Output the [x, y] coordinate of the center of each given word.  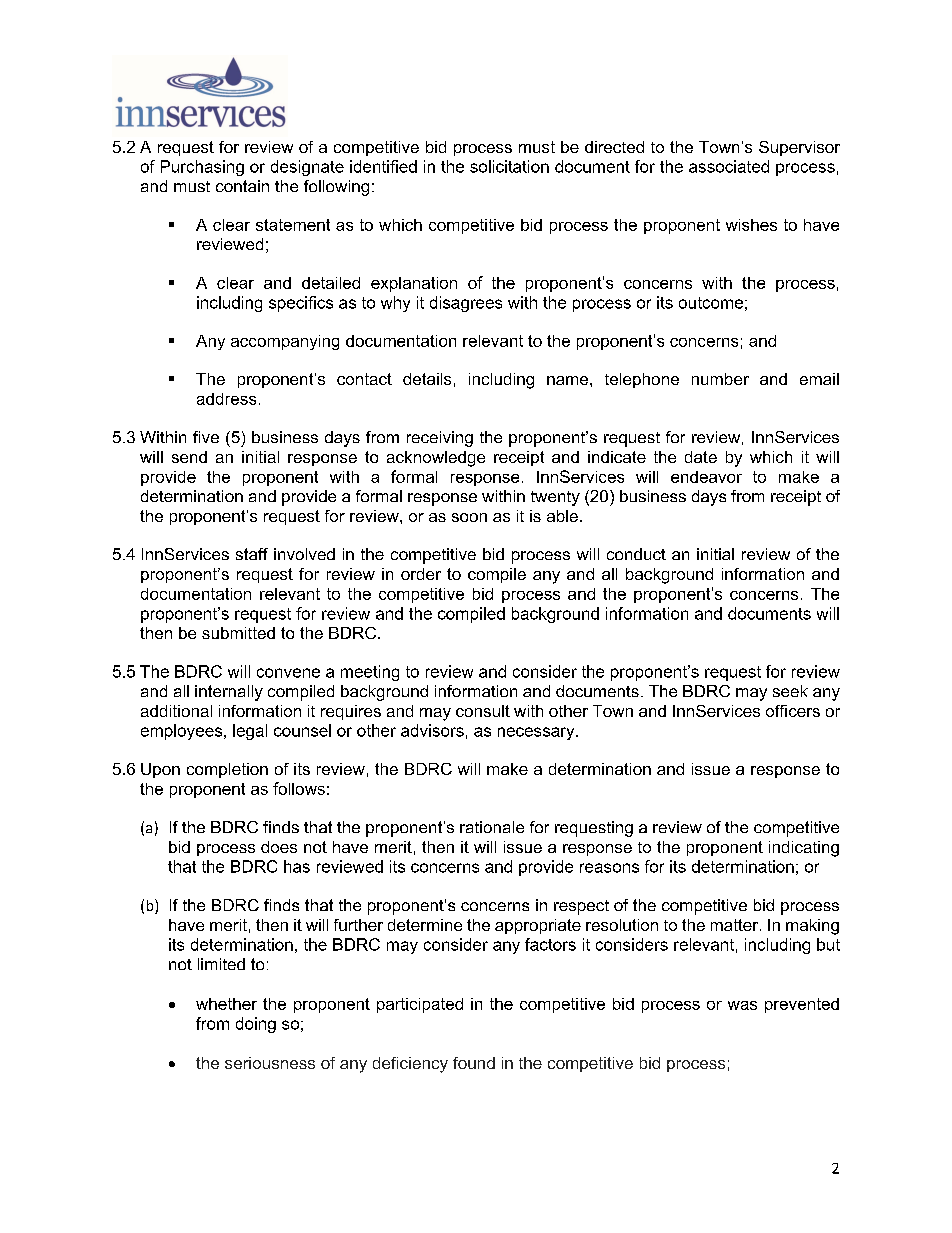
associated [729, 166]
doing [256, 1025]
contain [242, 186]
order [421, 574]
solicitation [509, 166]
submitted [238, 633]
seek [790, 691]
